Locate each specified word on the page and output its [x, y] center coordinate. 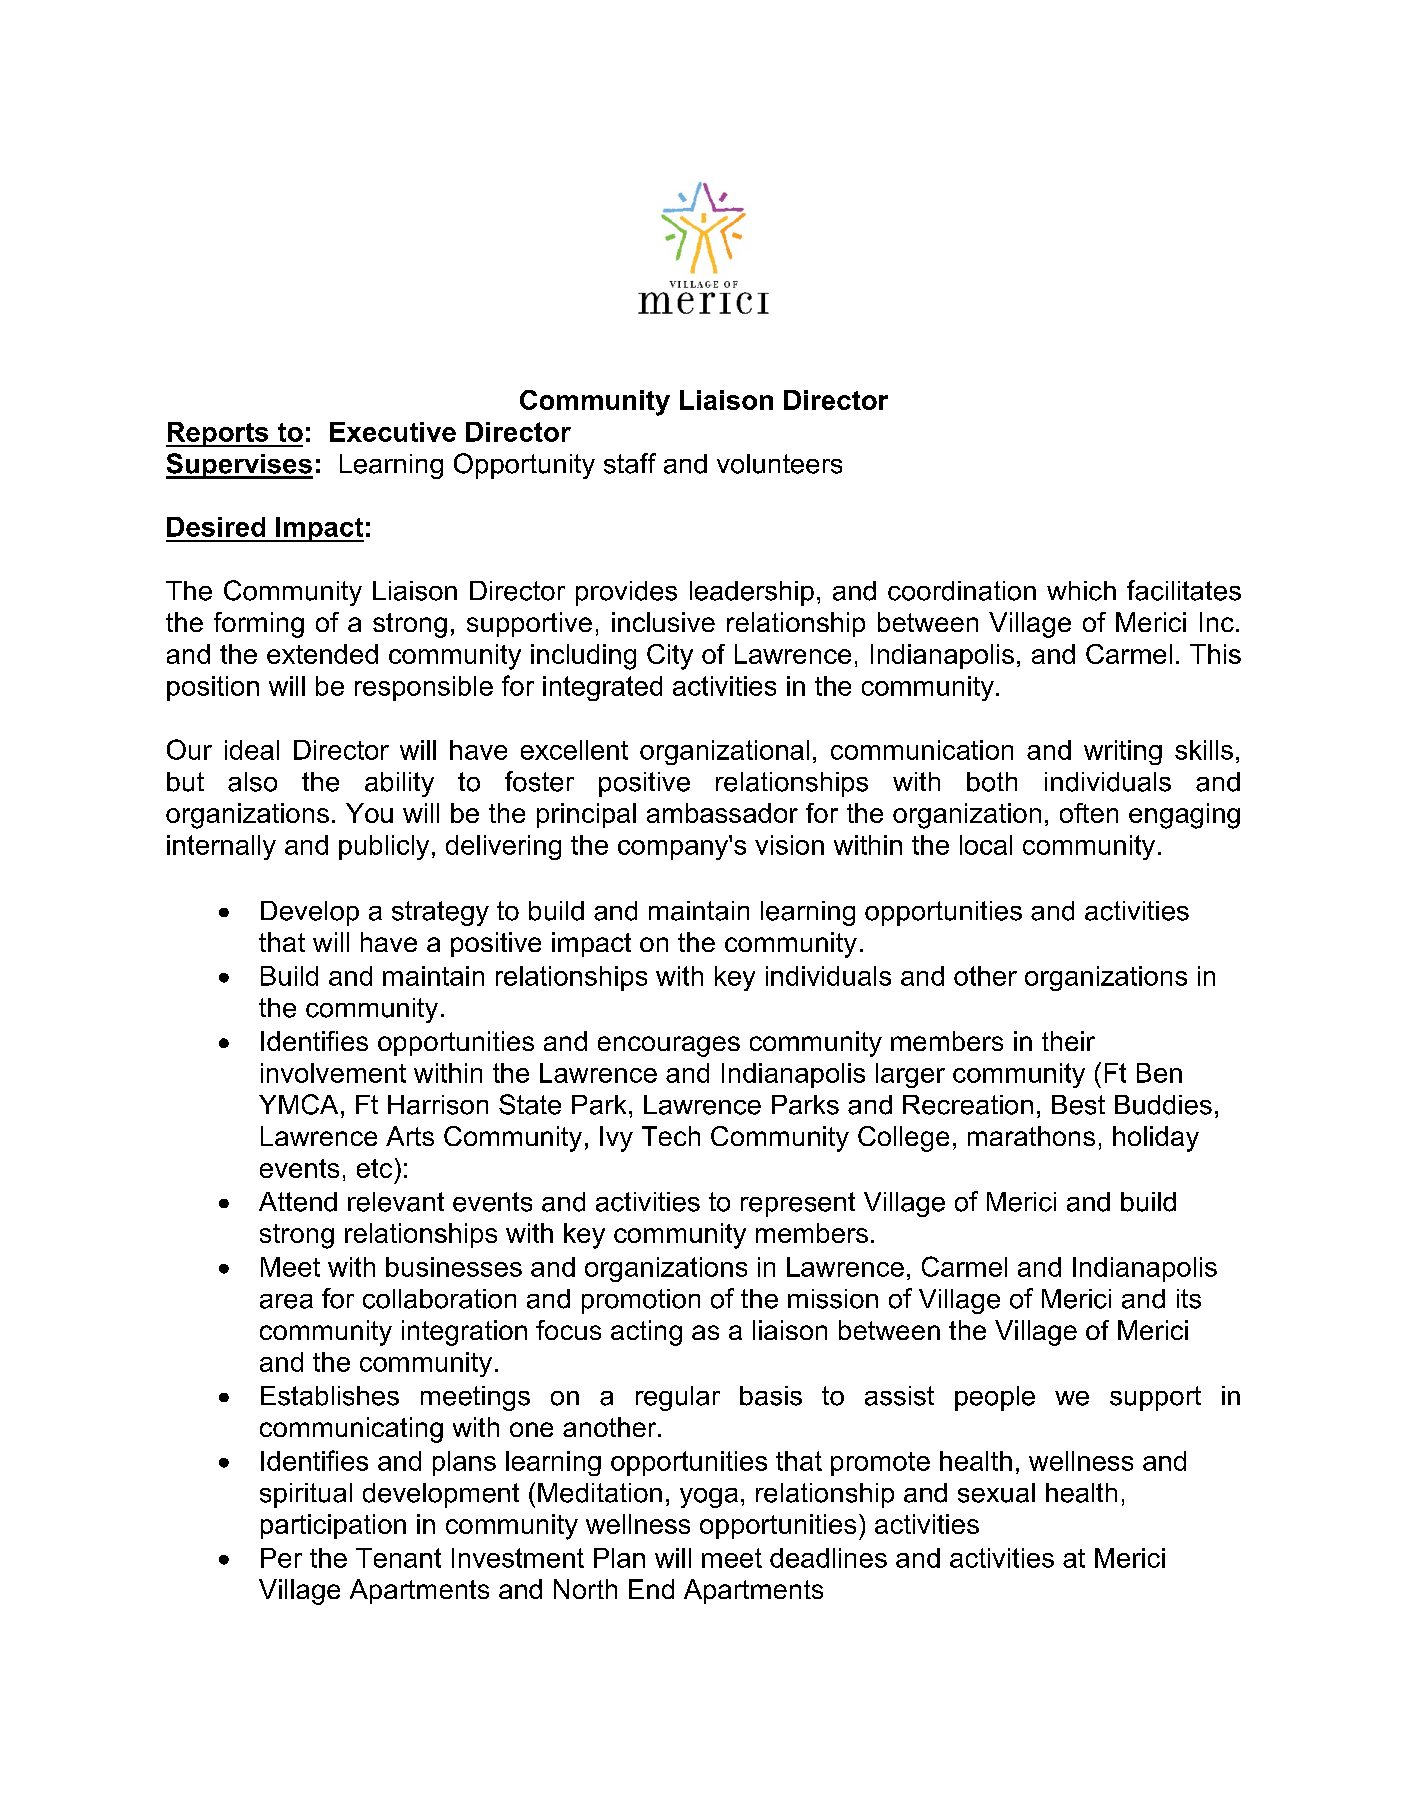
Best [1078, 1105]
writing [1123, 752]
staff [630, 463]
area [286, 1301]
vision [789, 845]
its [1189, 1299]
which [1081, 591]
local [986, 845]
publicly [384, 847]
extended [322, 654]
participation [333, 1526]
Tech [671, 1136]
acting [646, 1333]
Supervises [239, 466]
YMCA [298, 1104]
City [670, 657]
